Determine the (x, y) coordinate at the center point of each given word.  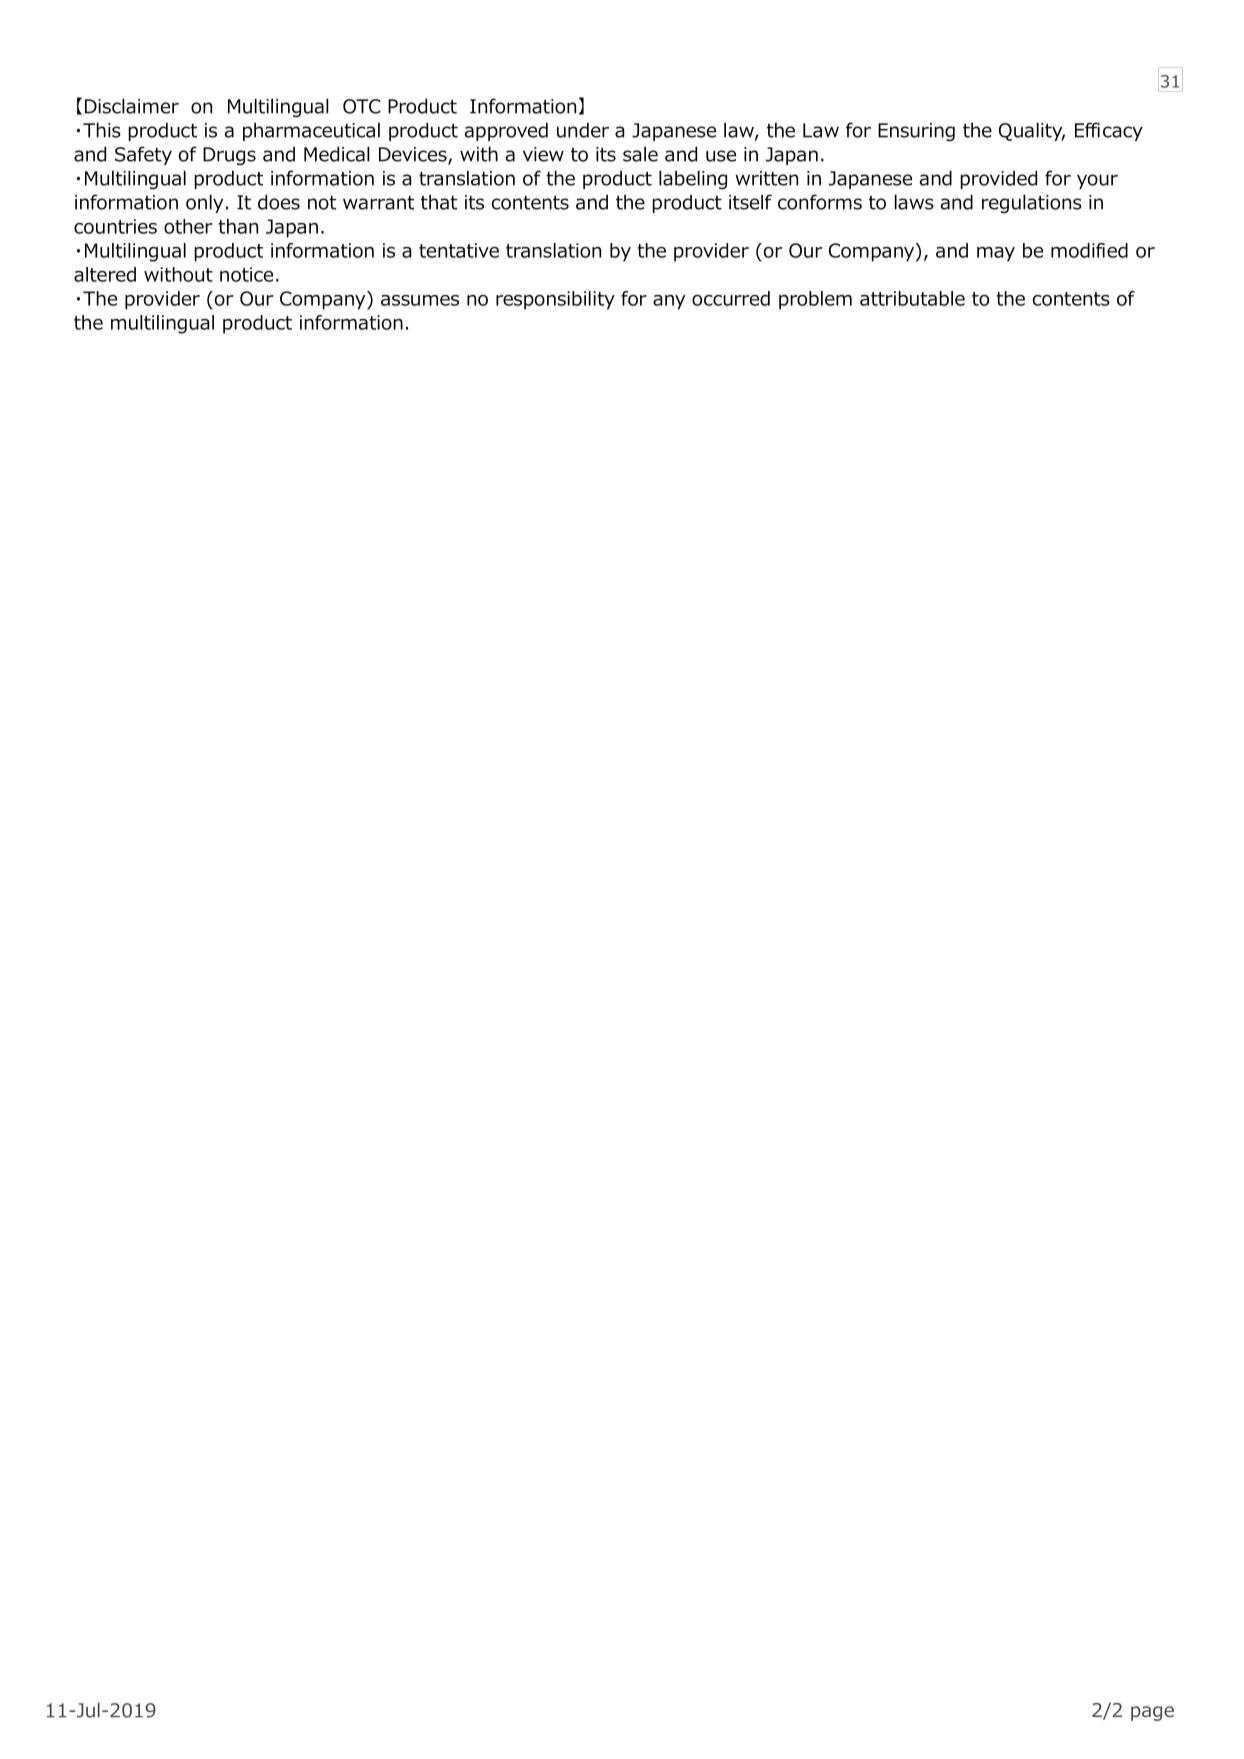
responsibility (555, 300)
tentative (459, 250)
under (583, 130)
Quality (1032, 131)
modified (1089, 250)
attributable (912, 298)
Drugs (229, 156)
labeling (693, 179)
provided (999, 179)
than (238, 226)
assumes (420, 300)
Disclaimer (132, 106)
